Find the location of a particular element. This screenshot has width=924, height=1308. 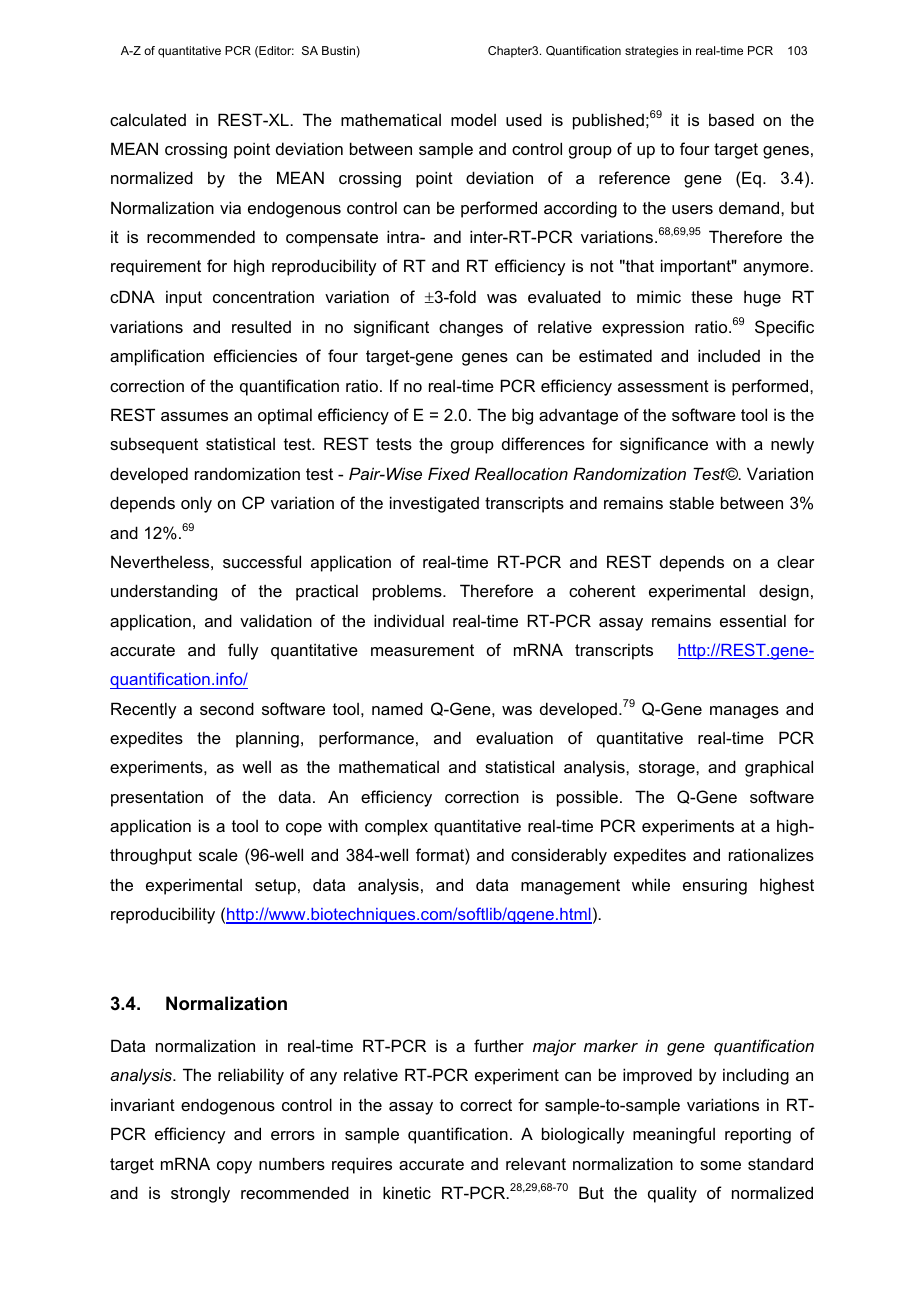

model is located at coordinates (473, 119).
